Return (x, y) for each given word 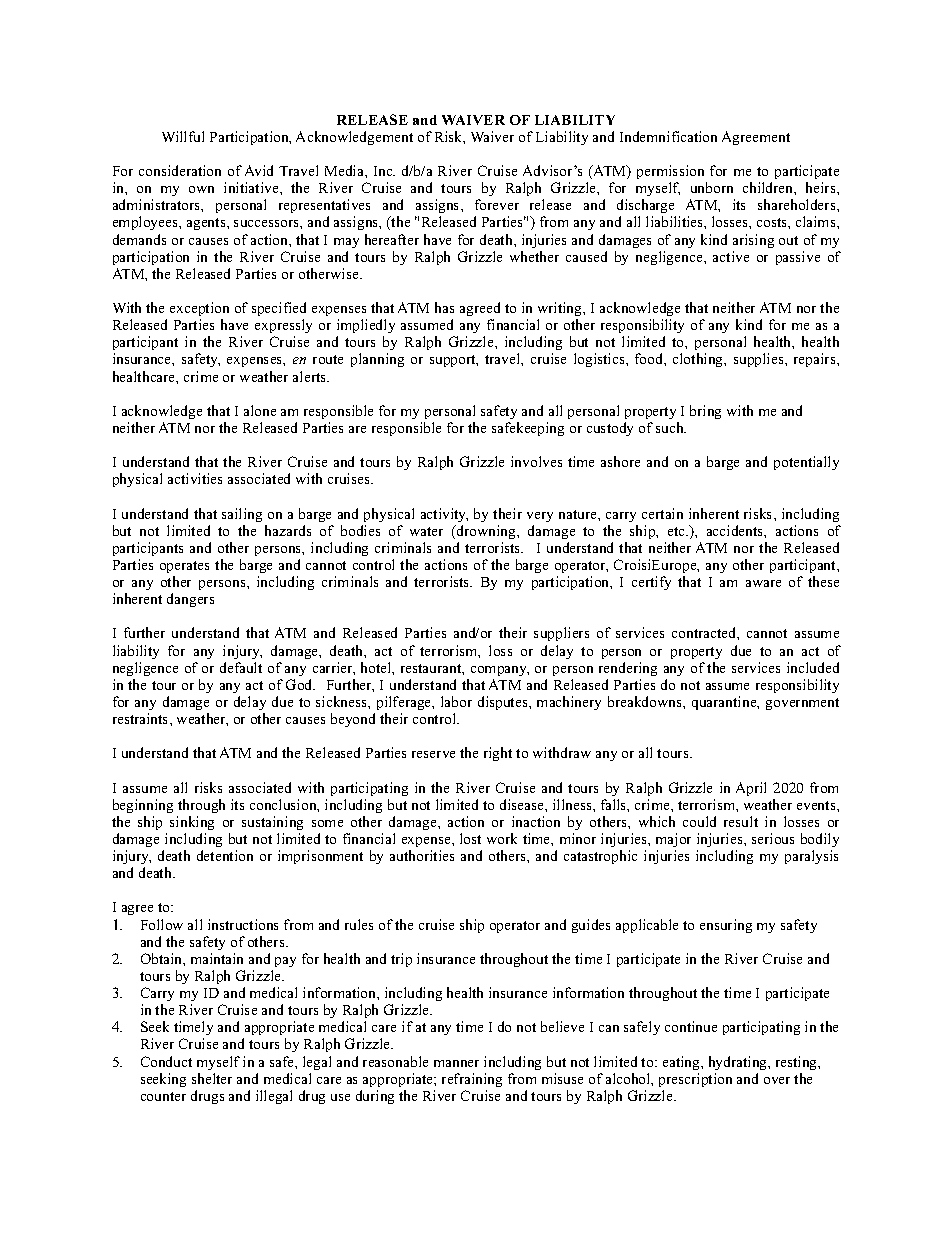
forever (497, 204)
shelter (212, 1078)
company (500, 671)
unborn (712, 187)
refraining (472, 1080)
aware (763, 583)
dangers (190, 600)
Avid (259, 170)
